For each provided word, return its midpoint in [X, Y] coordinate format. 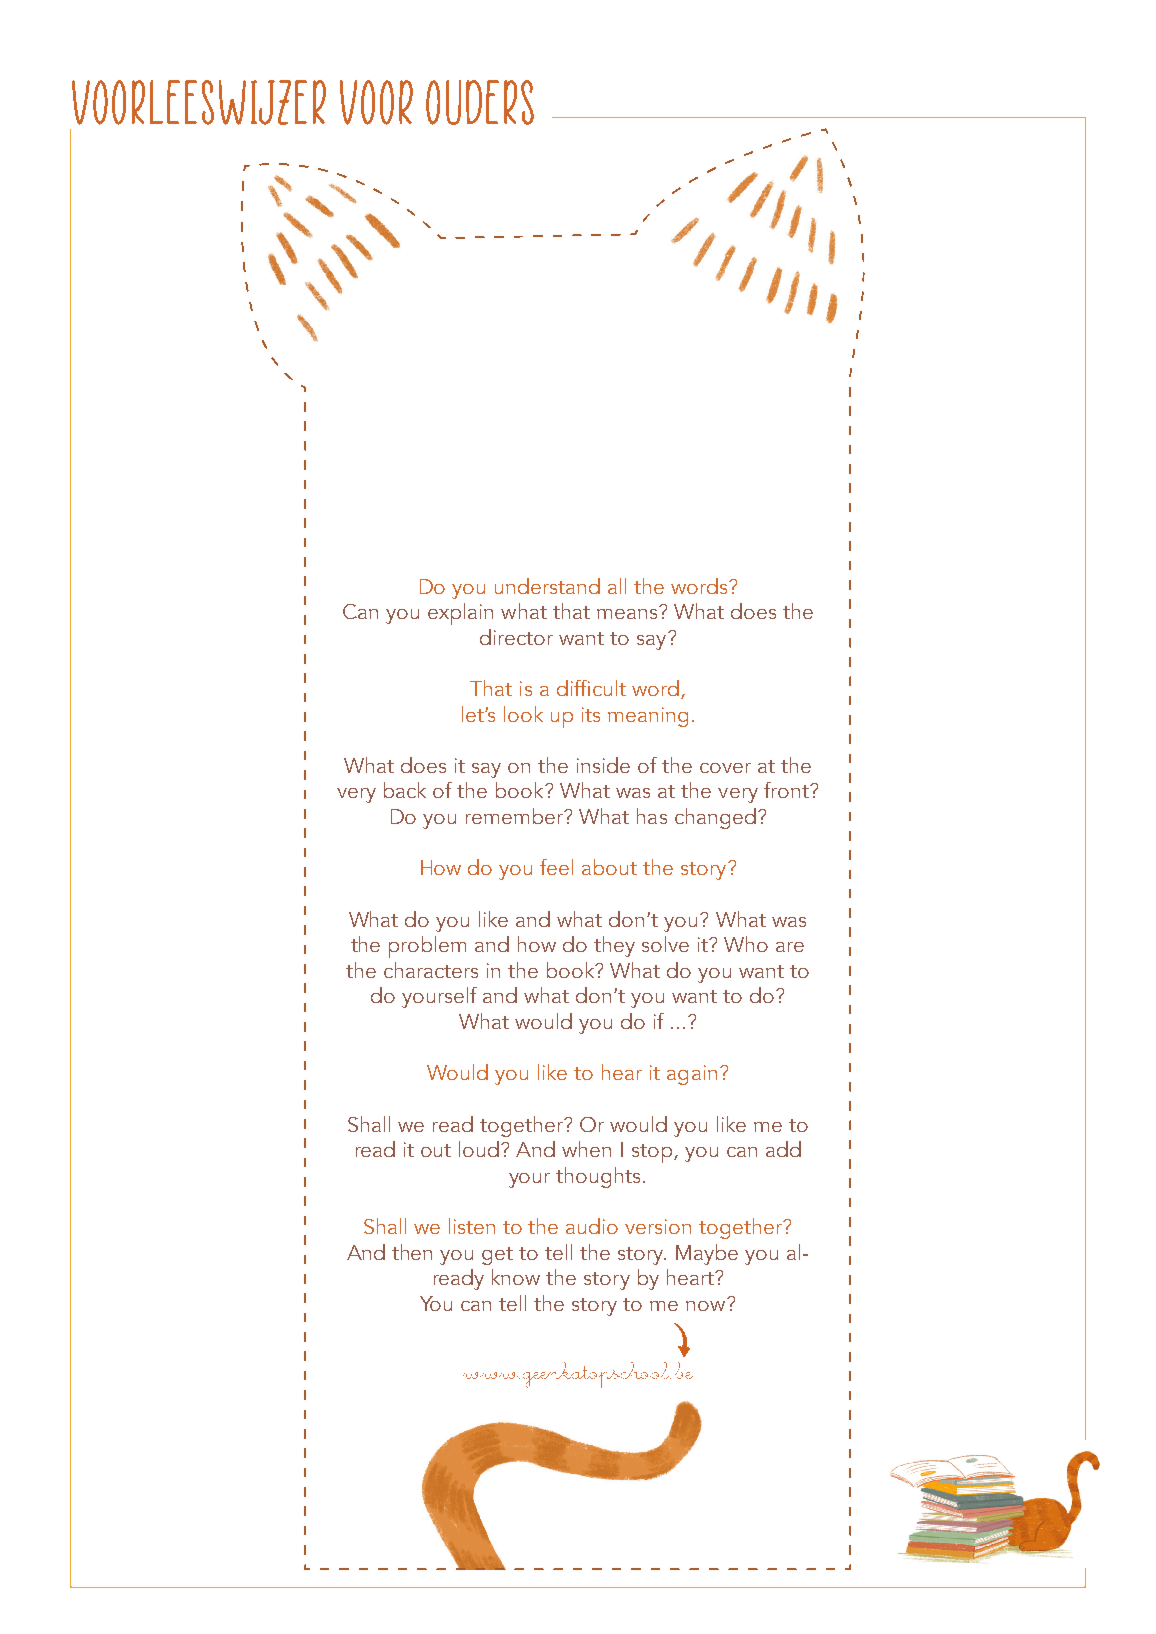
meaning [648, 717]
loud [480, 1149]
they [614, 946]
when [586, 1149]
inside [603, 765]
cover [725, 768]
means [628, 612]
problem [427, 947]
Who [746, 944]
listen [472, 1226]
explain [460, 614]
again [692, 1075]
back [405, 790]
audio [592, 1226]
